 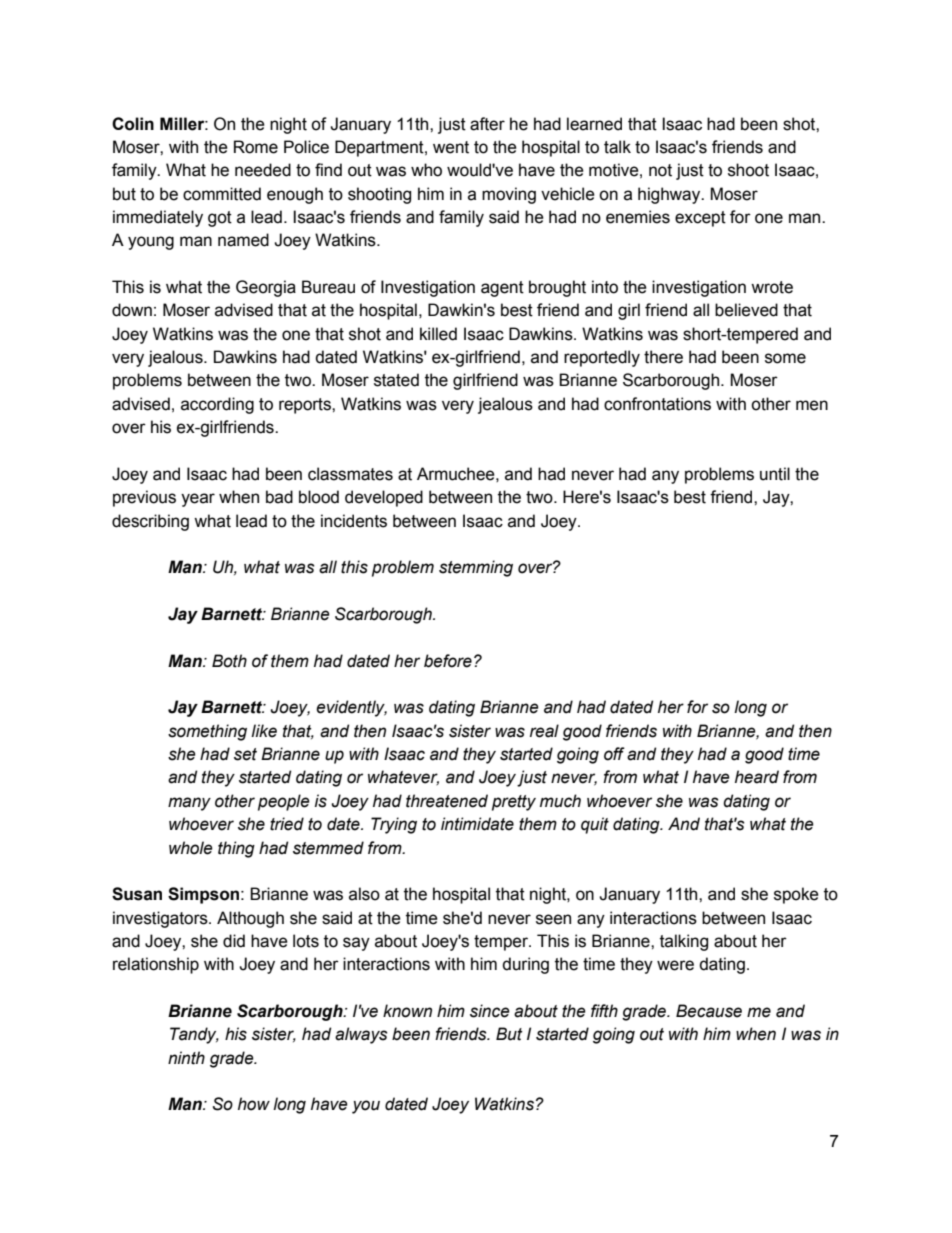 I want to click on believed, so click(x=746, y=310).
